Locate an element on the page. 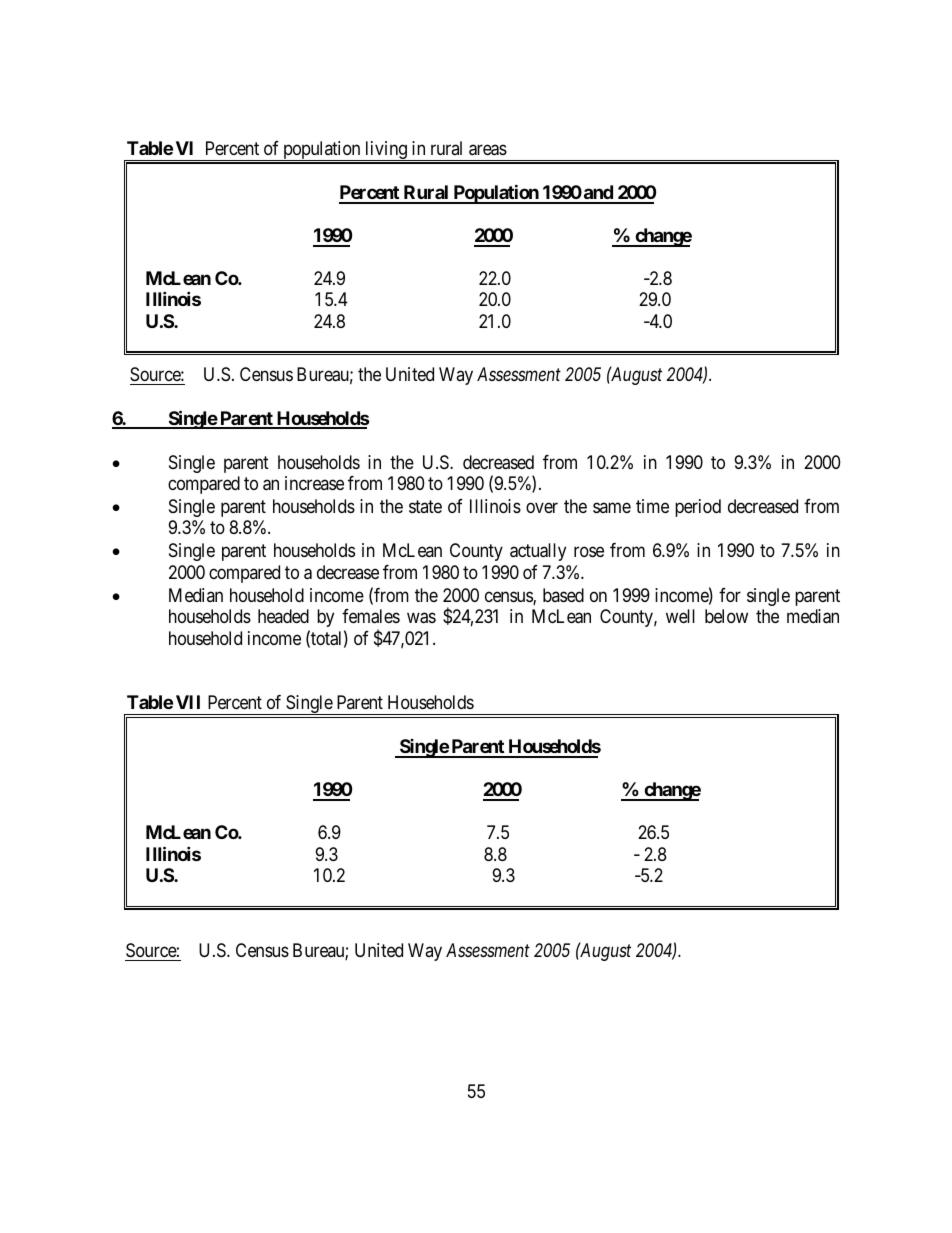  period is located at coordinates (698, 508).
